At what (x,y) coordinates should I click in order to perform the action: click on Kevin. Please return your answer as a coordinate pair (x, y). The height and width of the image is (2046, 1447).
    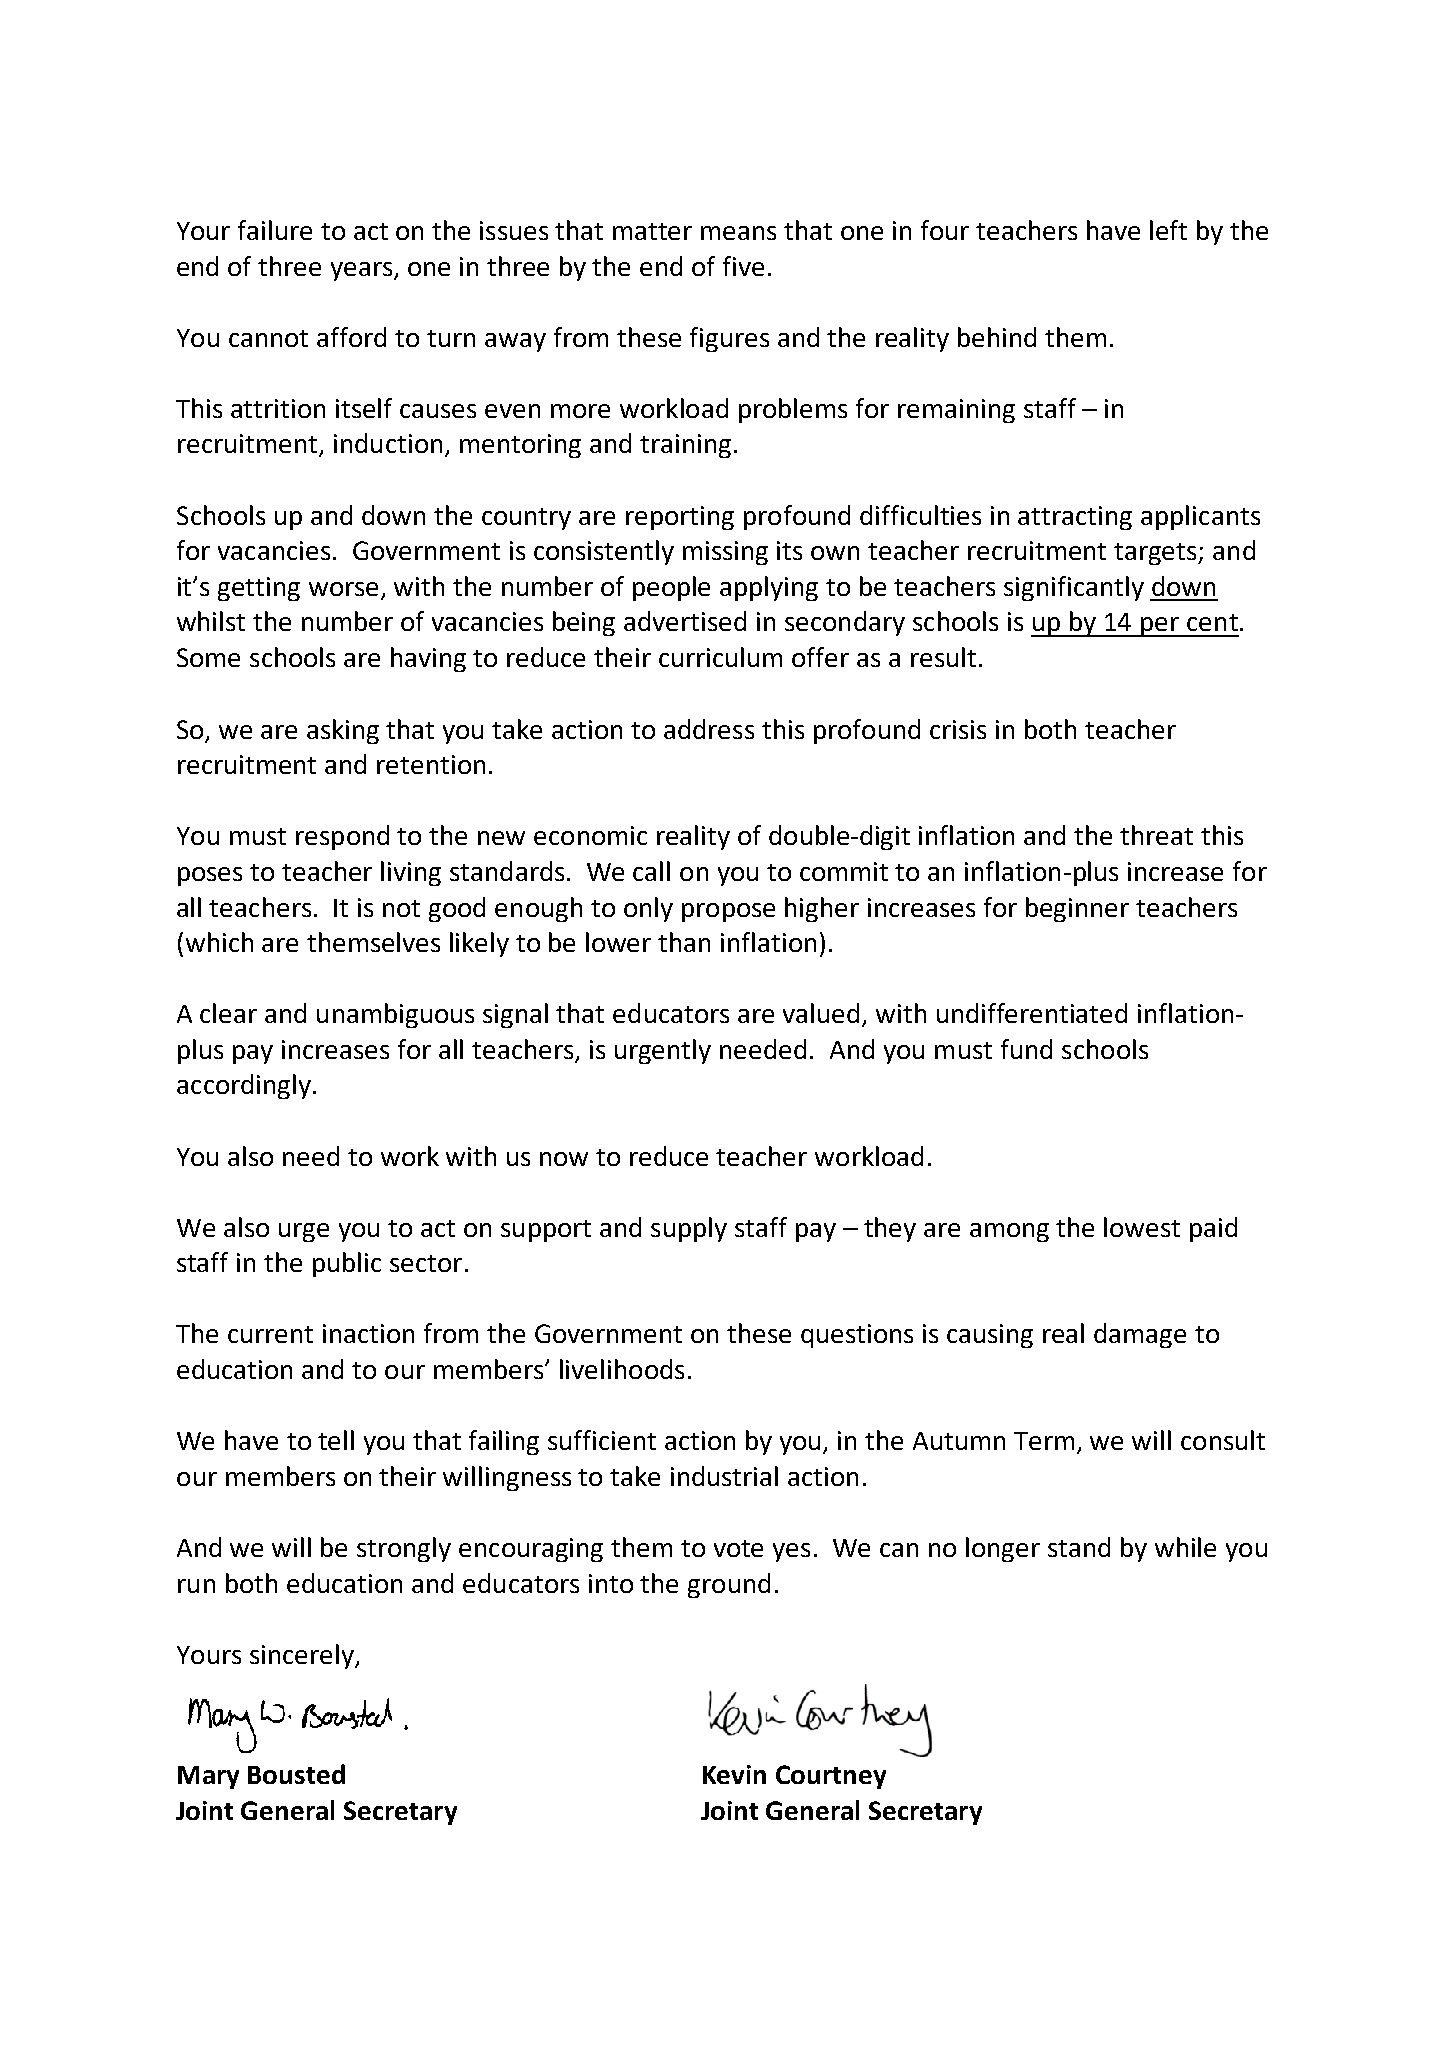
    Looking at the image, I should click on (734, 1774).
